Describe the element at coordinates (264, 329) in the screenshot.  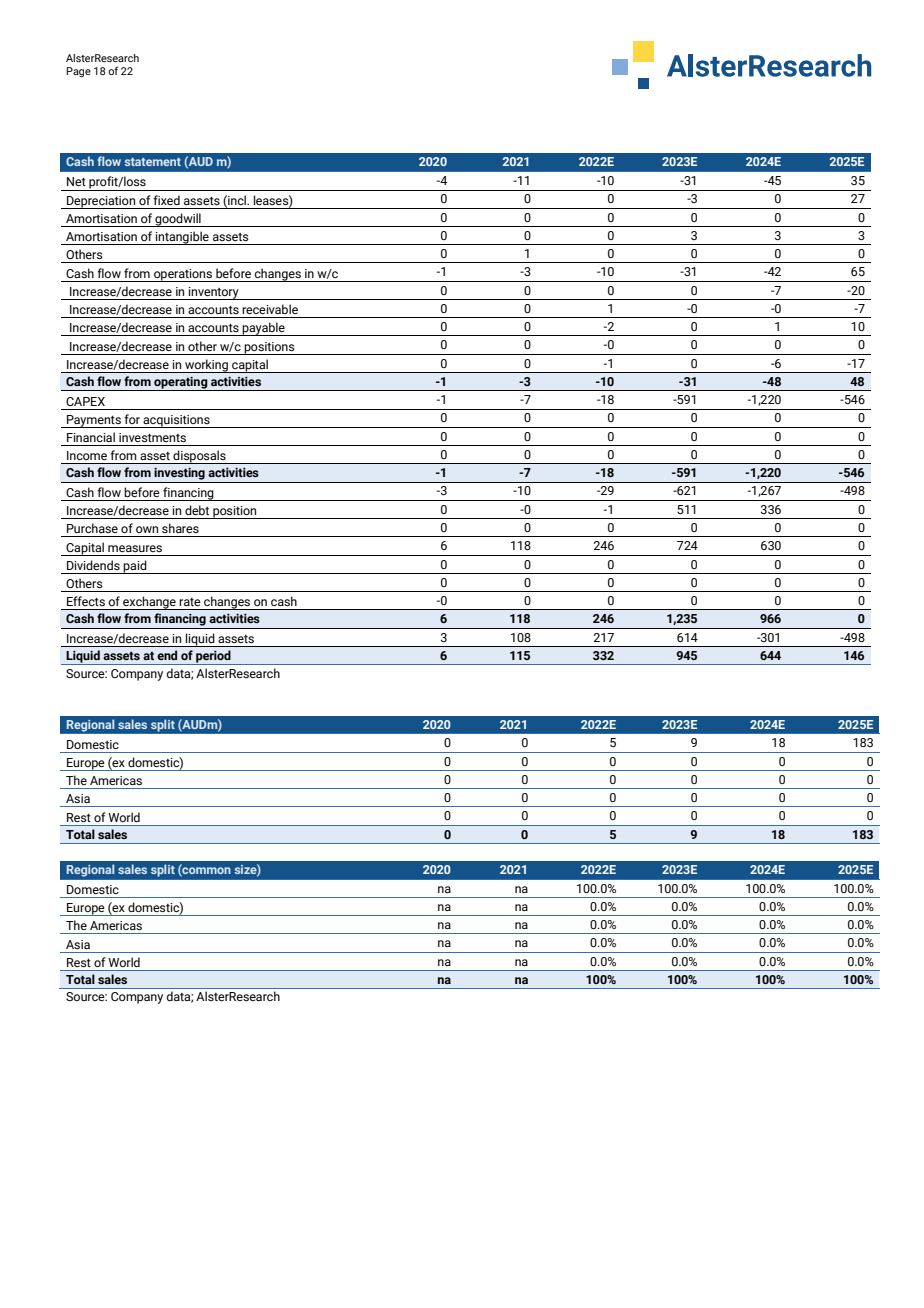
I see `payable` at that location.
